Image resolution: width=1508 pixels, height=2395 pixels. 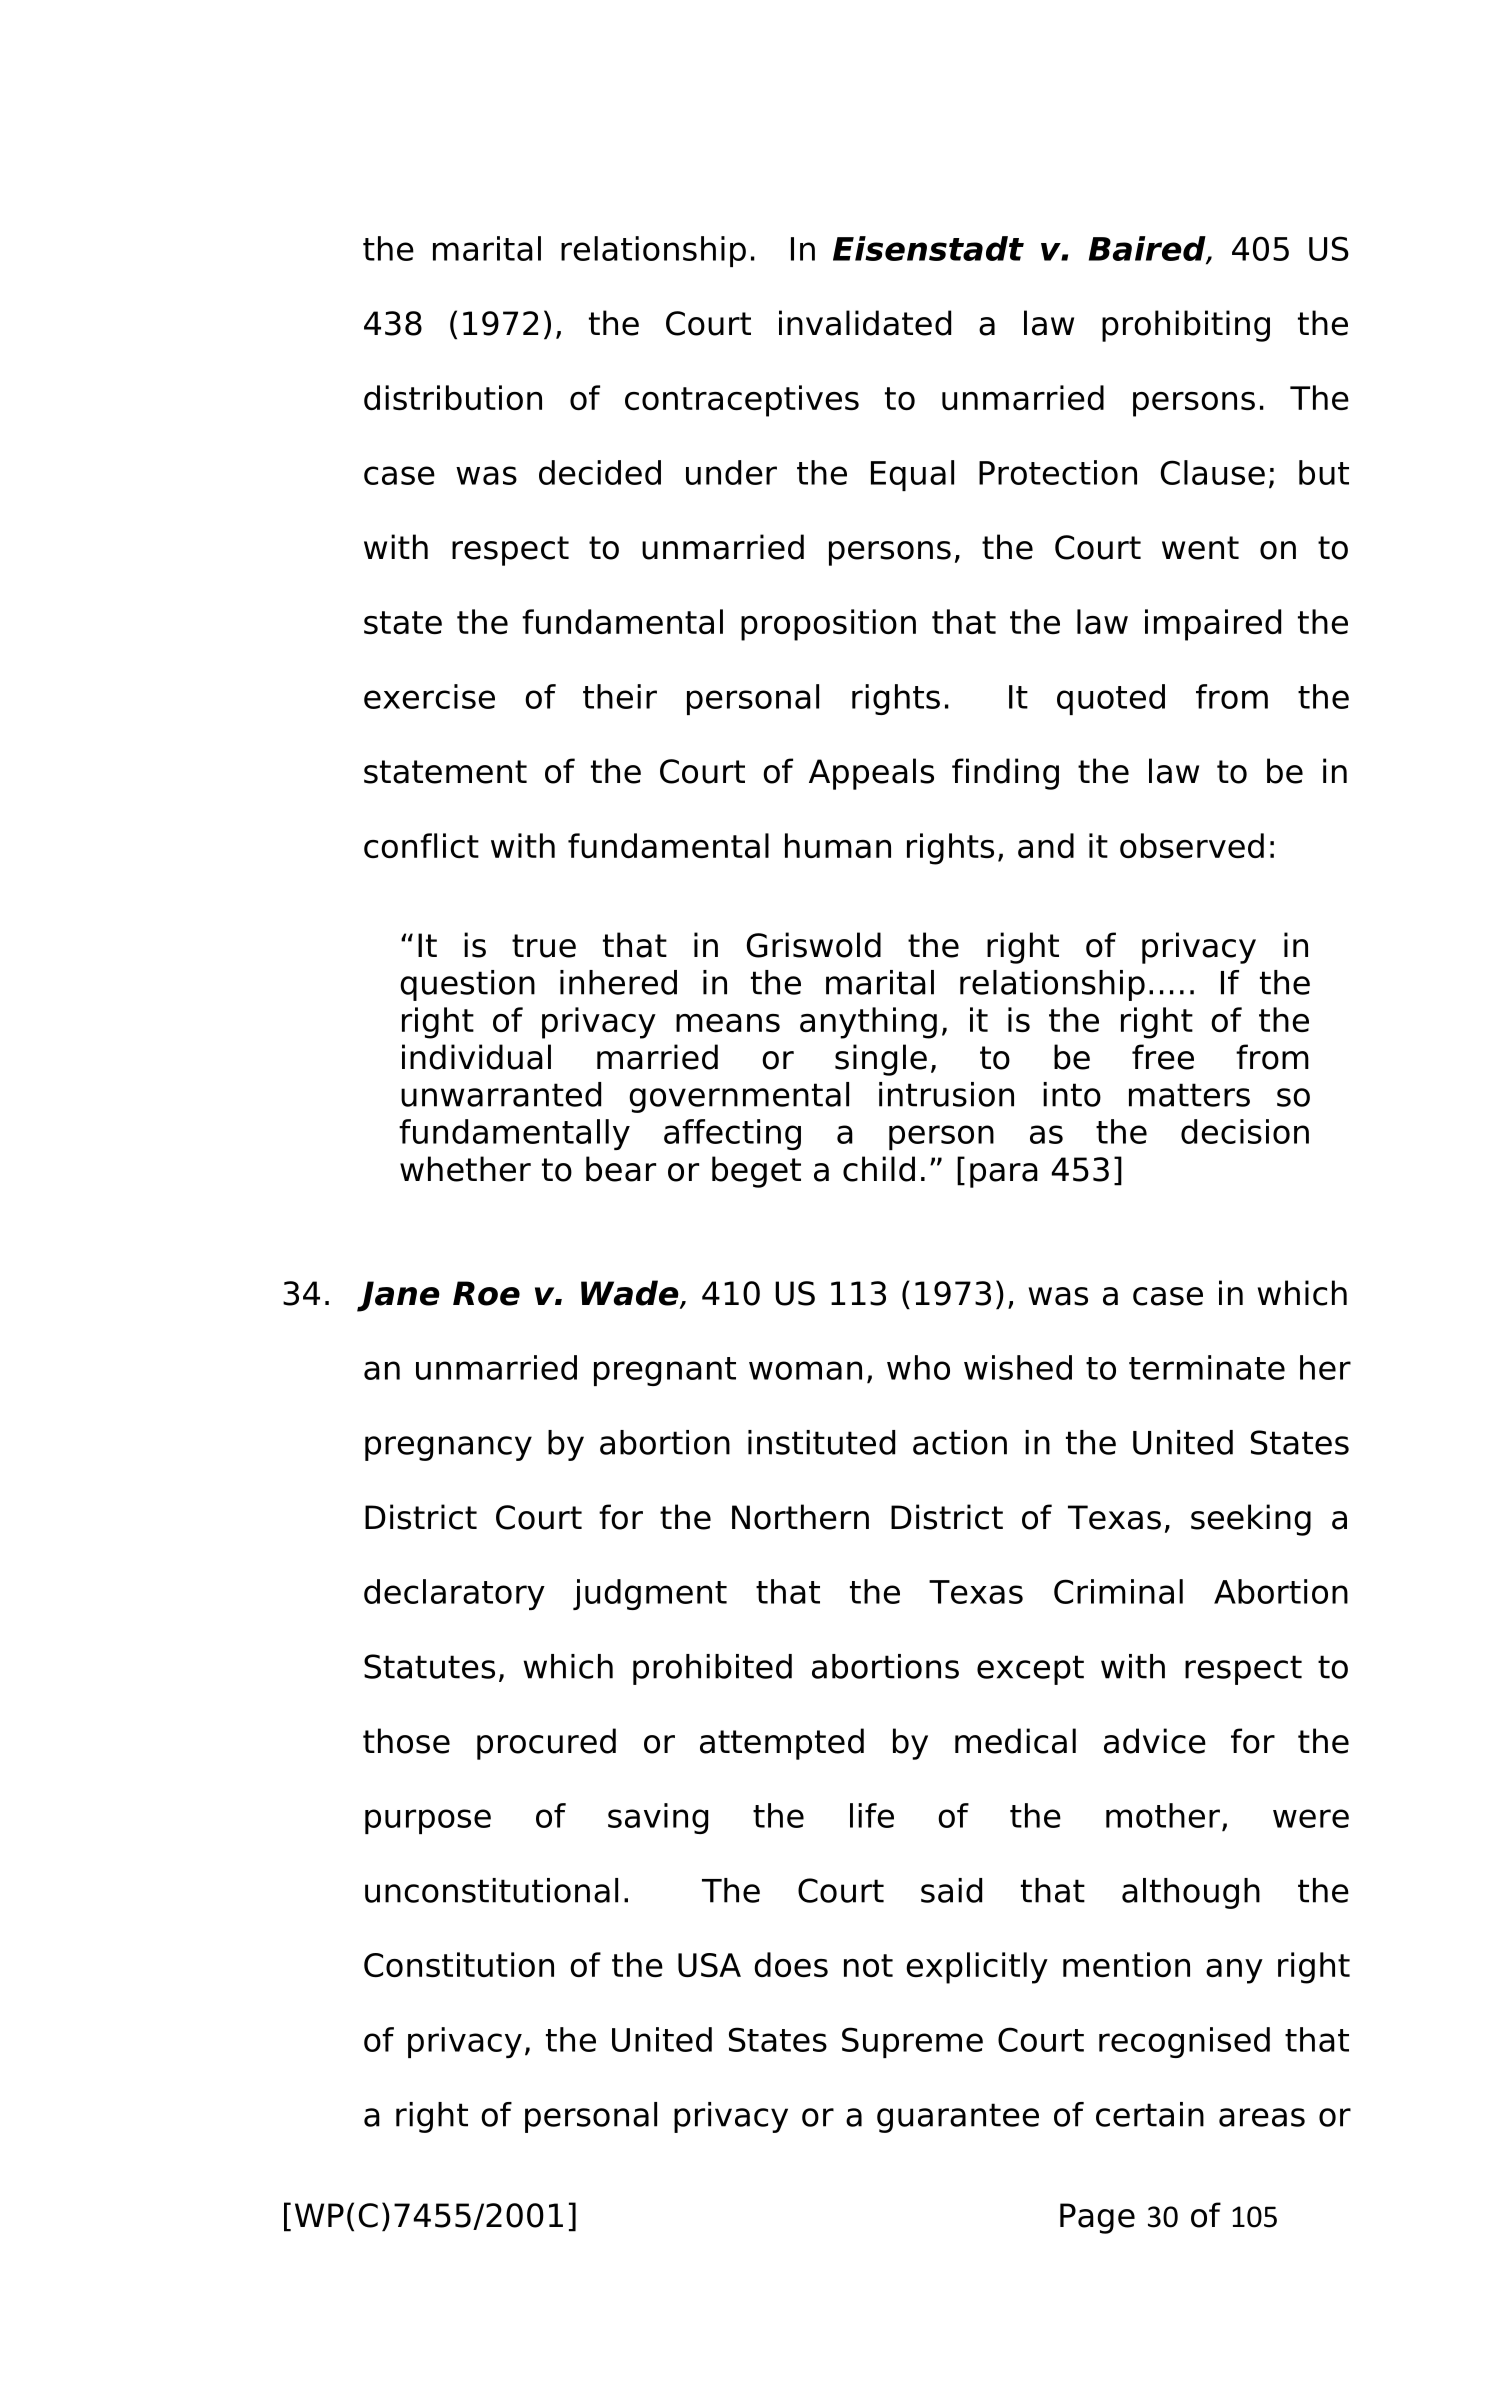 I want to click on conflict, so click(x=421, y=845).
